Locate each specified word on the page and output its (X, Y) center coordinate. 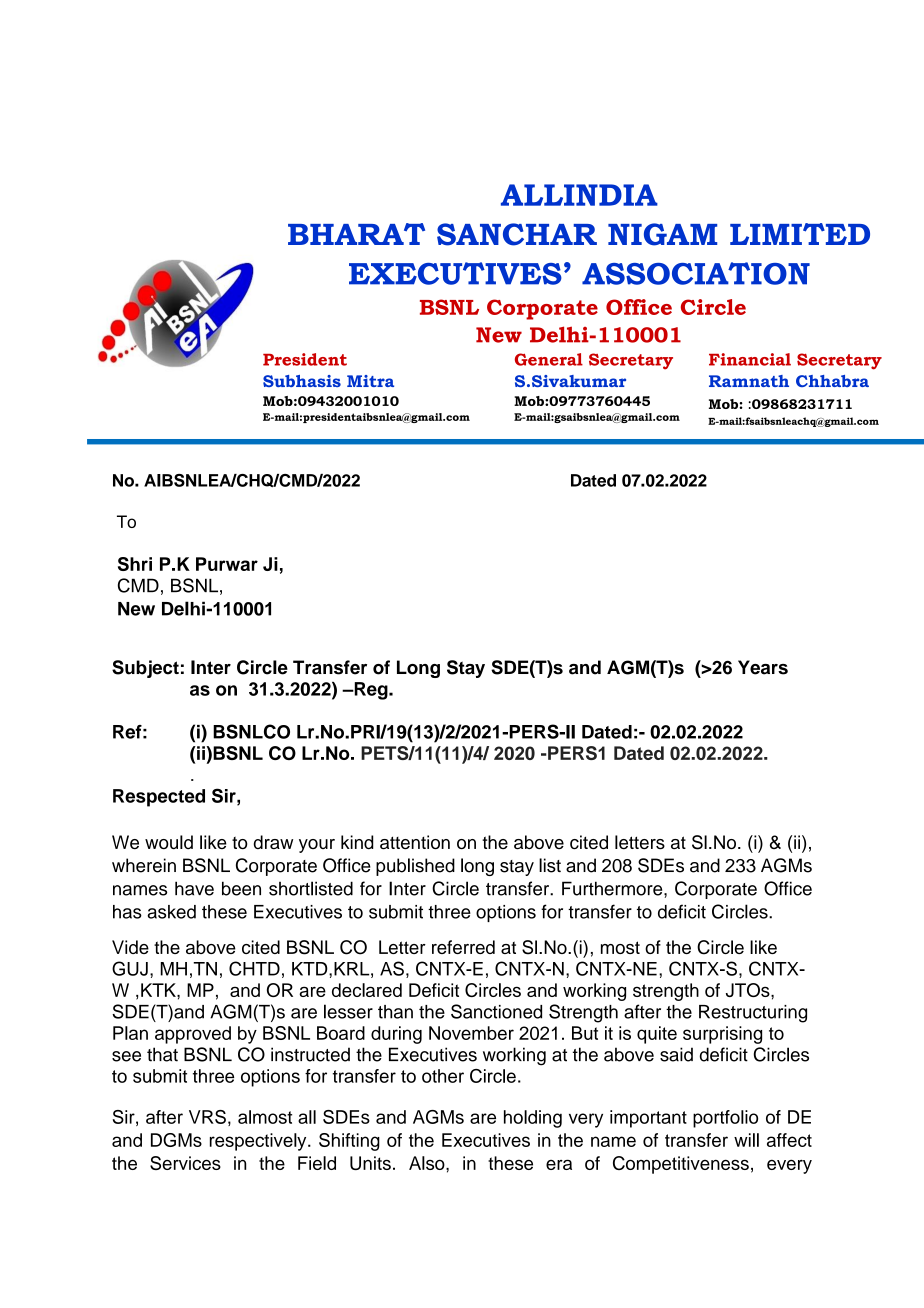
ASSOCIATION (696, 273)
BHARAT (356, 234)
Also (428, 1163)
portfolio (725, 1119)
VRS (207, 1117)
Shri (135, 564)
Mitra (370, 381)
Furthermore (613, 888)
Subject (145, 669)
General (549, 359)
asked (171, 912)
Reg (371, 691)
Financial (750, 359)
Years (763, 667)
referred (463, 947)
